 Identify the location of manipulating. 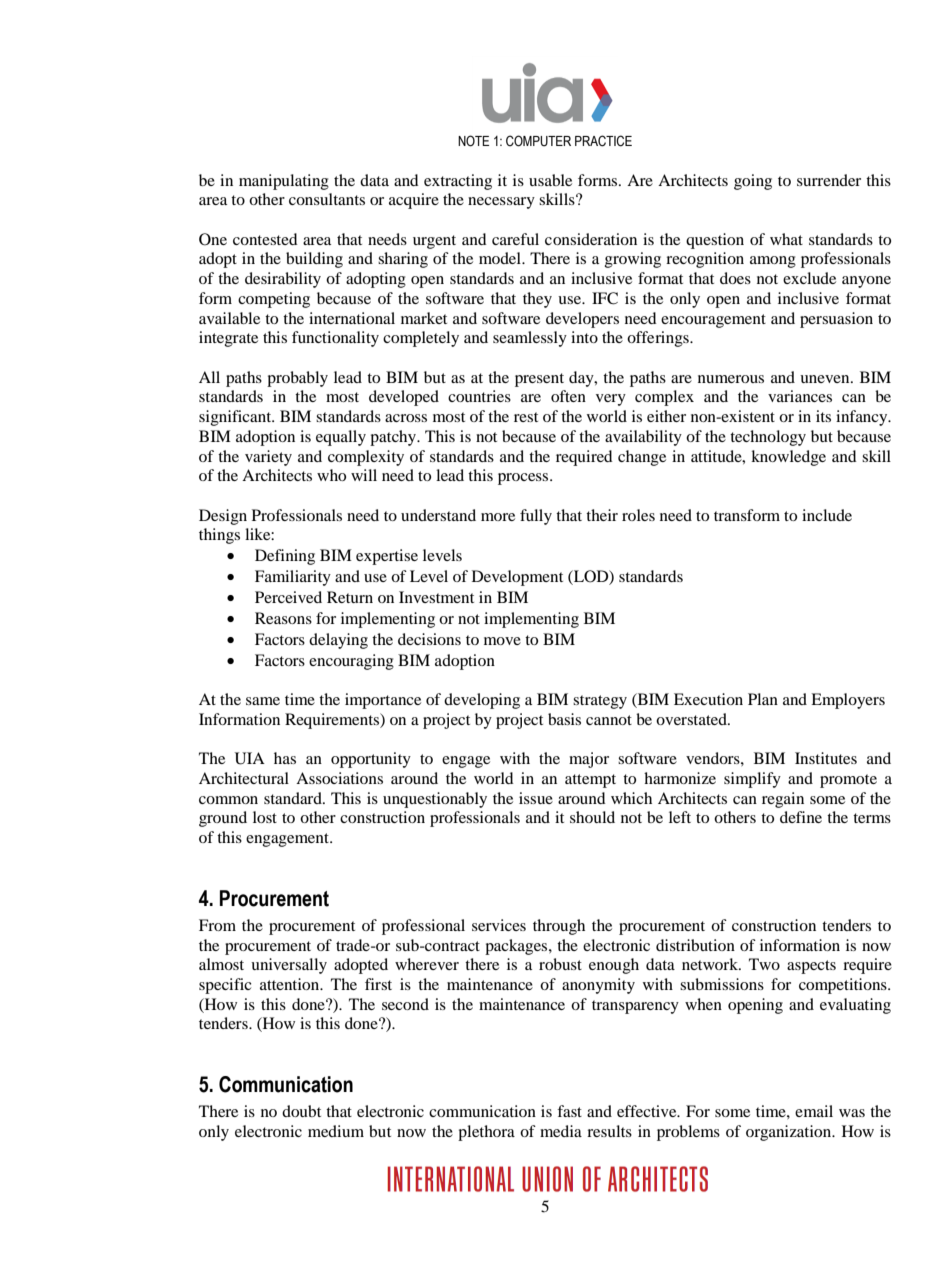
(284, 182).
